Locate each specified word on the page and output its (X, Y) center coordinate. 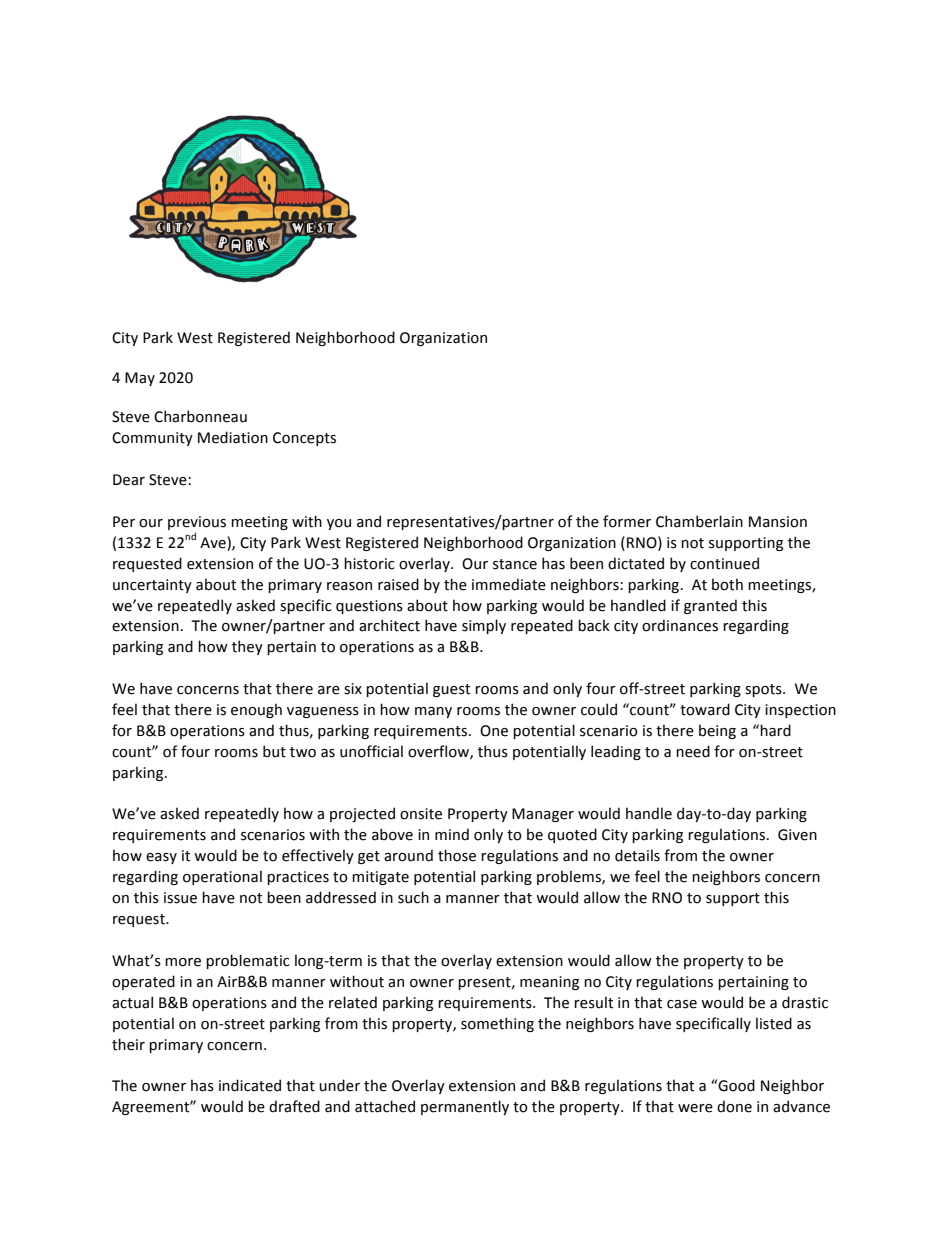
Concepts (304, 439)
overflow (439, 752)
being (717, 731)
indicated (250, 1085)
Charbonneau (200, 416)
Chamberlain (699, 521)
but (274, 751)
